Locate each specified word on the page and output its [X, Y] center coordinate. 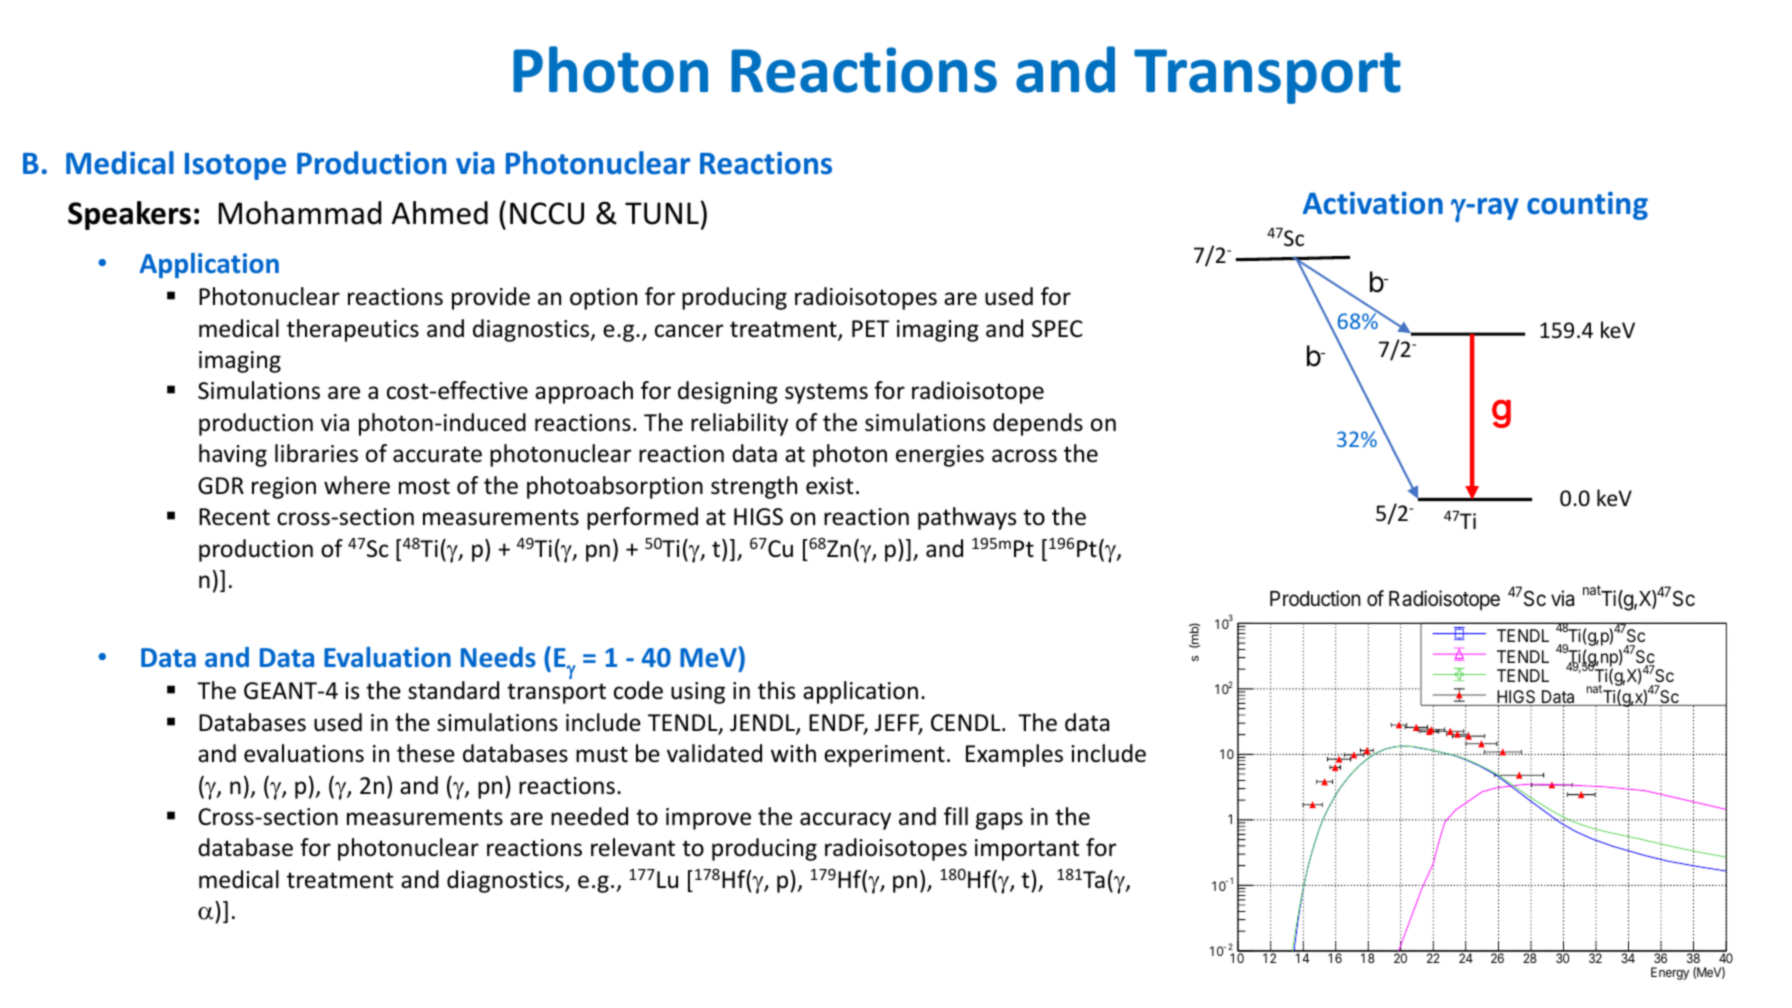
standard [453, 690]
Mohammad [300, 213]
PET [870, 328]
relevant [633, 847]
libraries [316, 453]
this [776, 690]
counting [1587, 206]
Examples [1014, 755]
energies [940, 456]
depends [1038, 424]
